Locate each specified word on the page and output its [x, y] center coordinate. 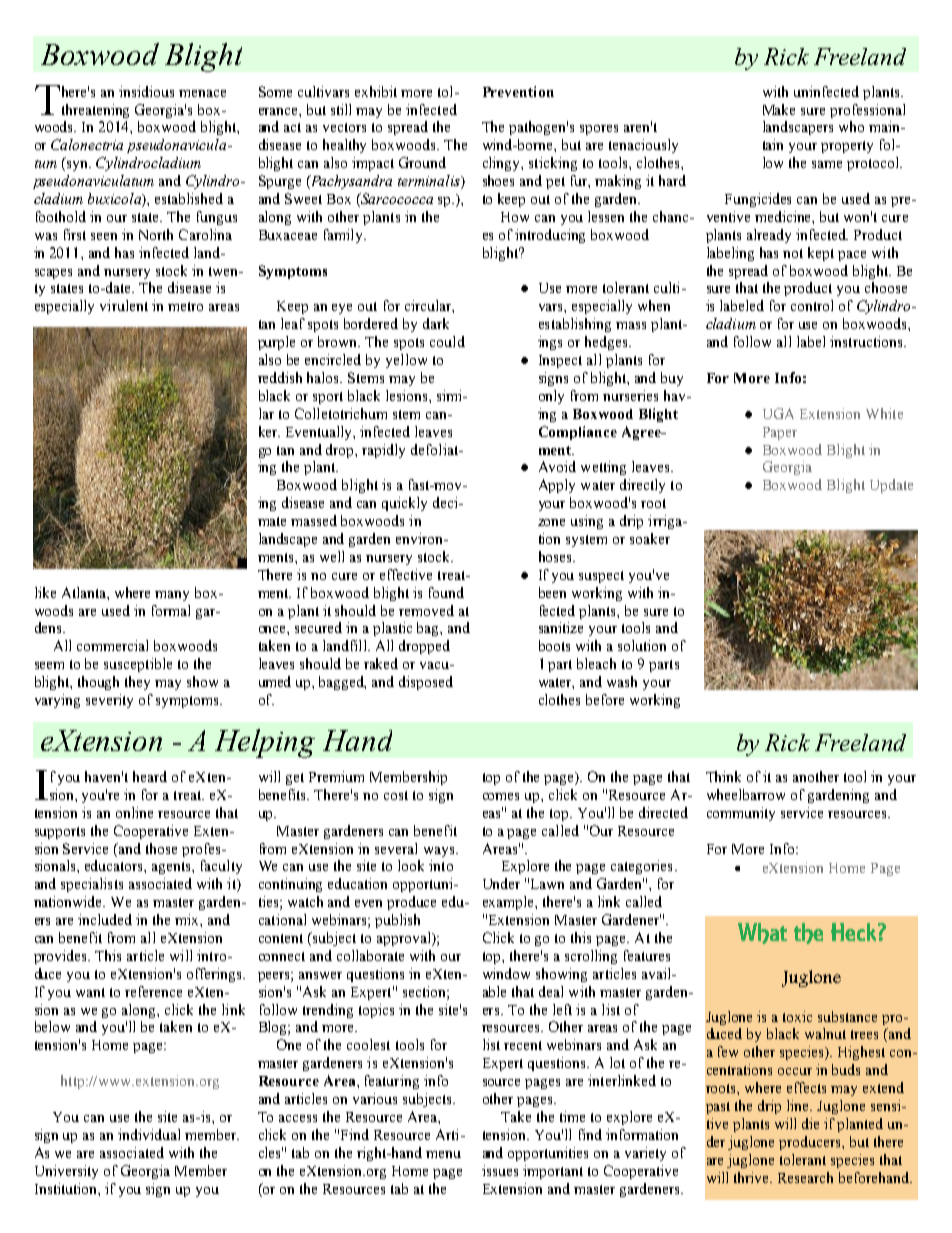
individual [149, 1134]
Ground [422, 162]
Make [779, 109]
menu [443, 1154]
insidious [146, 91]
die [810, 1123]
